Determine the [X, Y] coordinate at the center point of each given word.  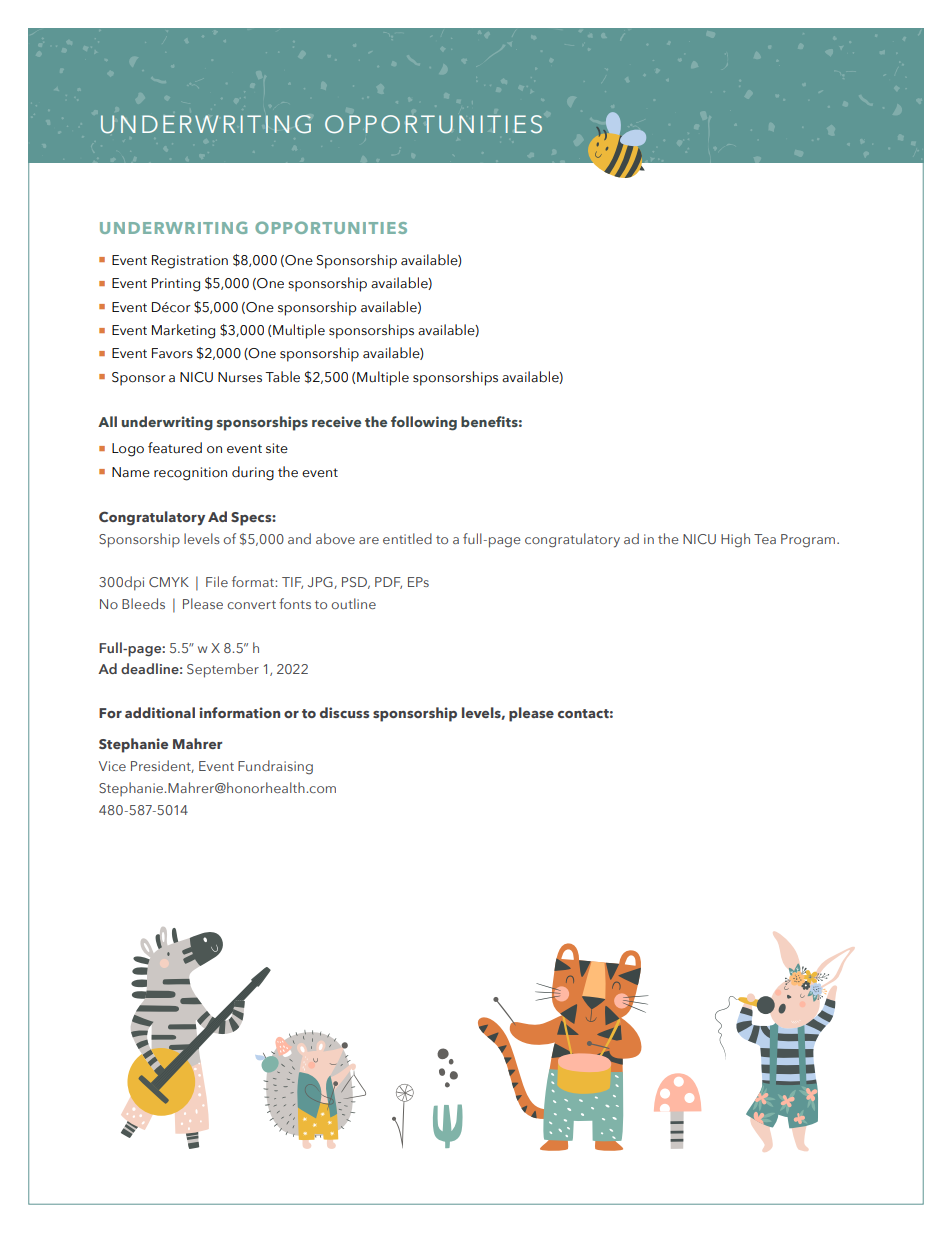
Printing [176, 285]
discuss [344, 712]
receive [336, 421]
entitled [407, 538]
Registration [190, 262]
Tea [765, 539]
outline [353, 603]
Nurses [240, 377]
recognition [190, 474]
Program [809, 541]
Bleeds [143, 603]
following [424, 423]
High [735, 540]
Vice [112, 766]
